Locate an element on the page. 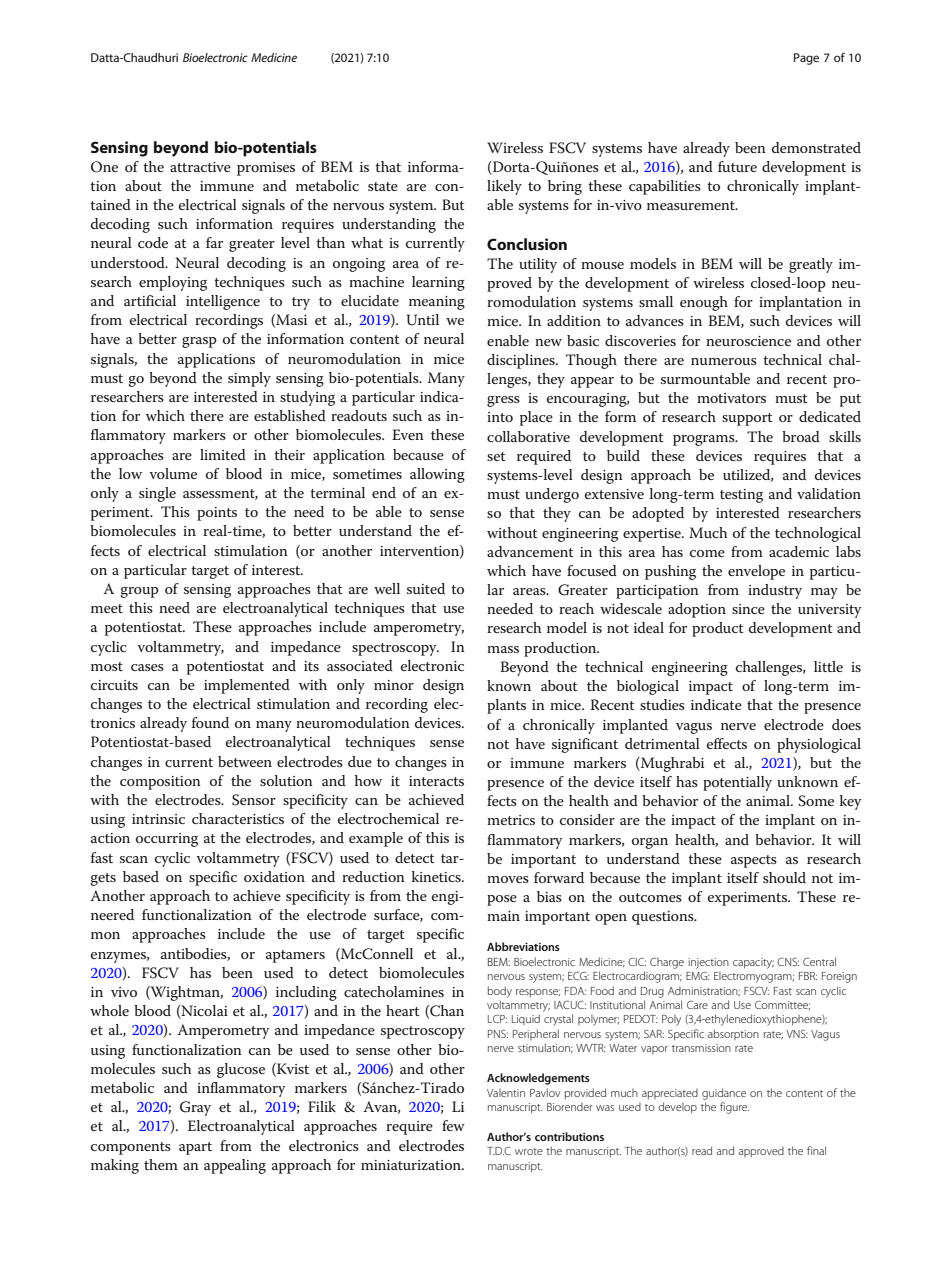  neuroscience is located at coordinates (748, 341).
